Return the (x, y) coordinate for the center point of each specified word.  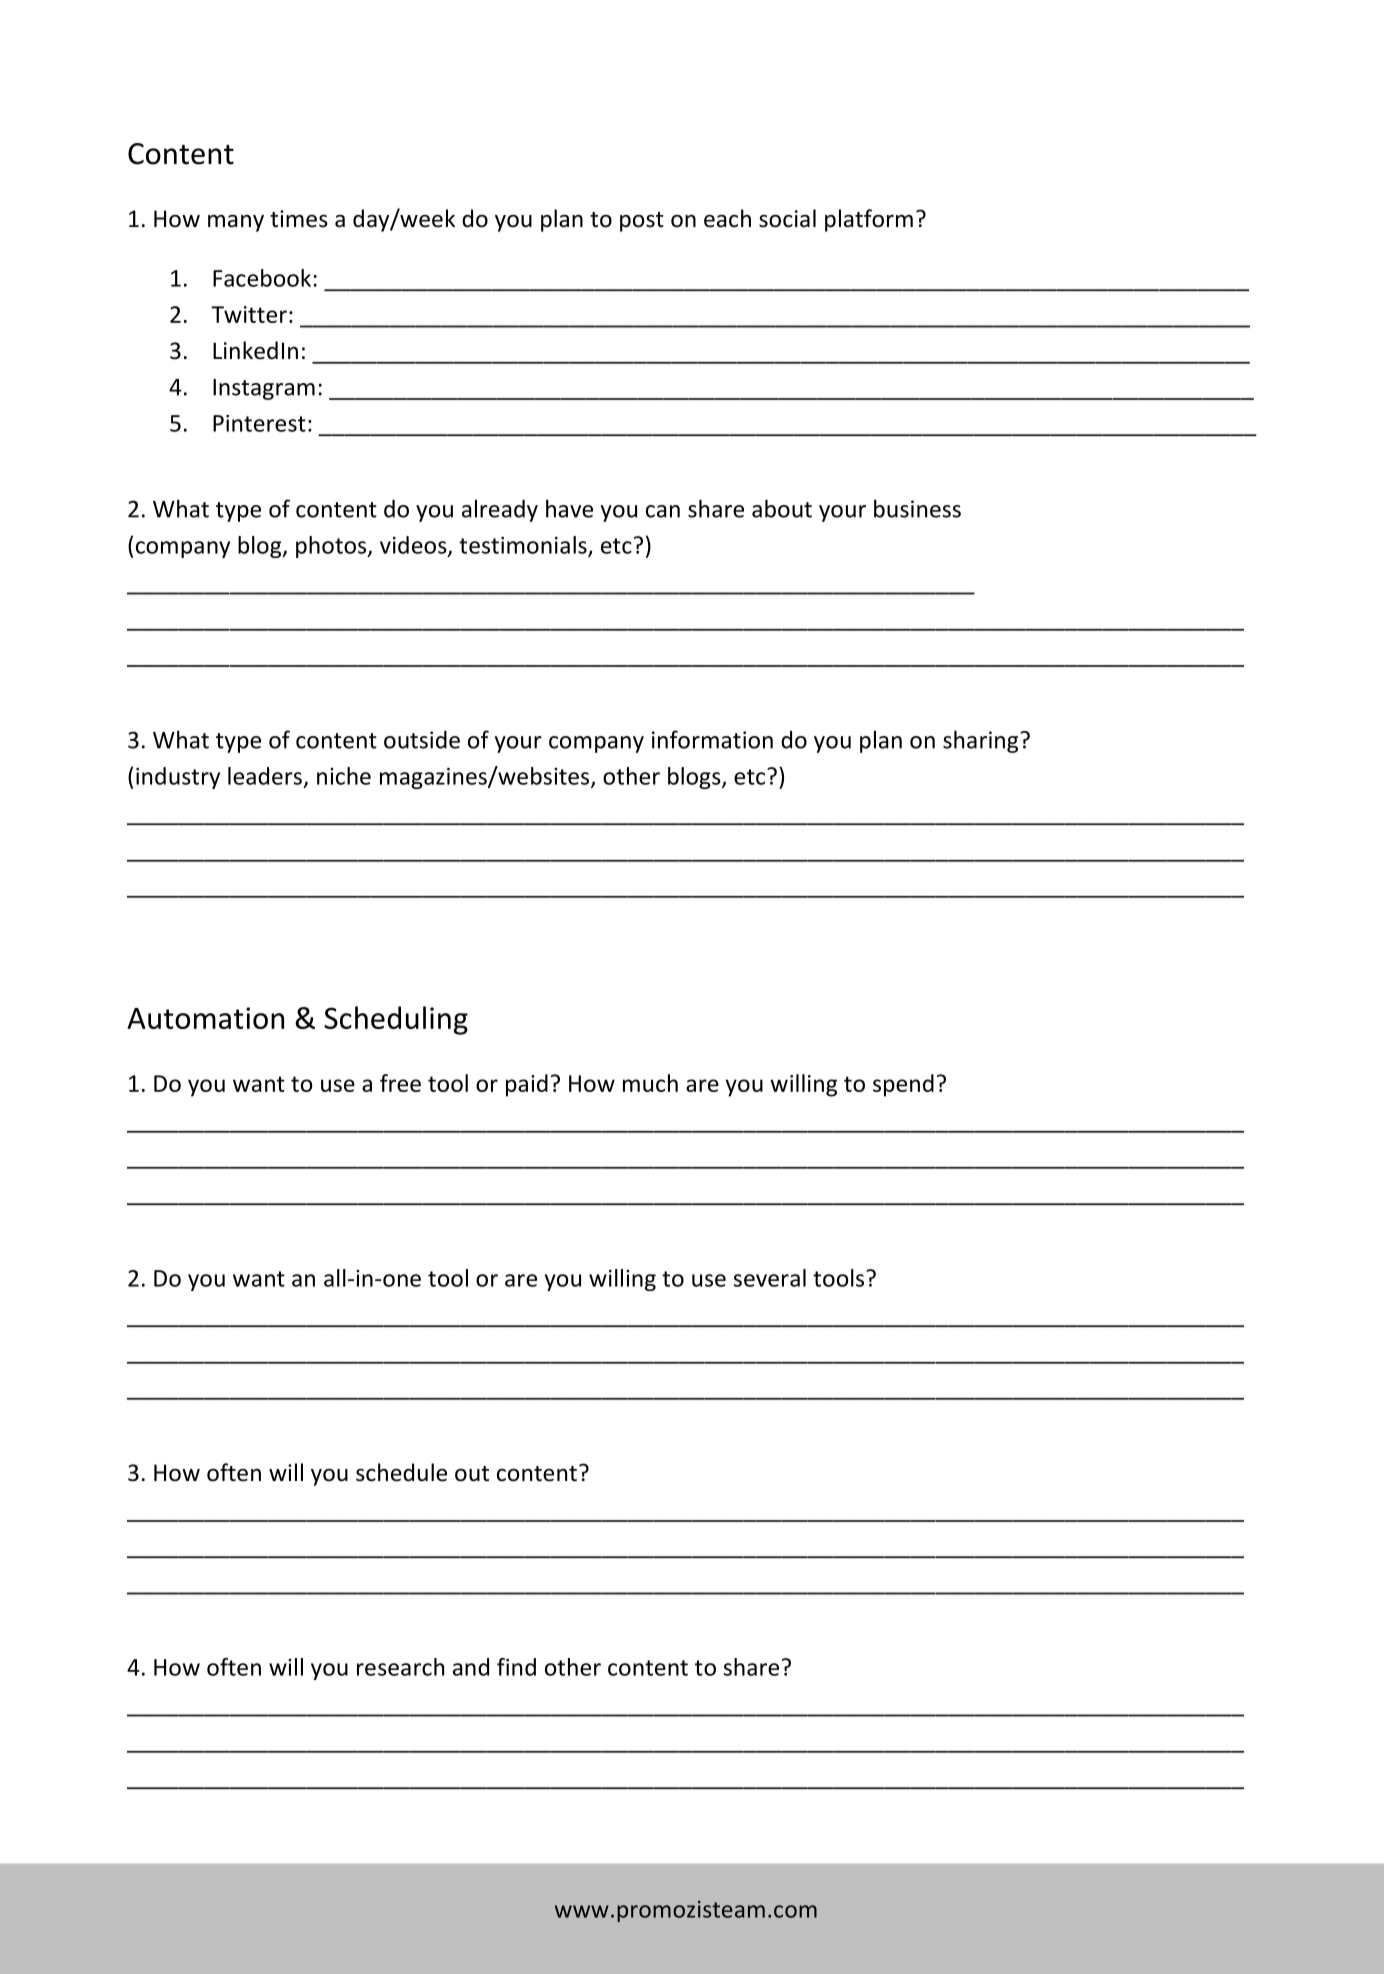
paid (527, 1085)
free (400, 1083)
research (400, 1667)
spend (903, 1085)
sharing (982, 741)
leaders (265, 776)
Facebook (262, 278)
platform (869, 220)
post (642, 222)
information (712, 739)
